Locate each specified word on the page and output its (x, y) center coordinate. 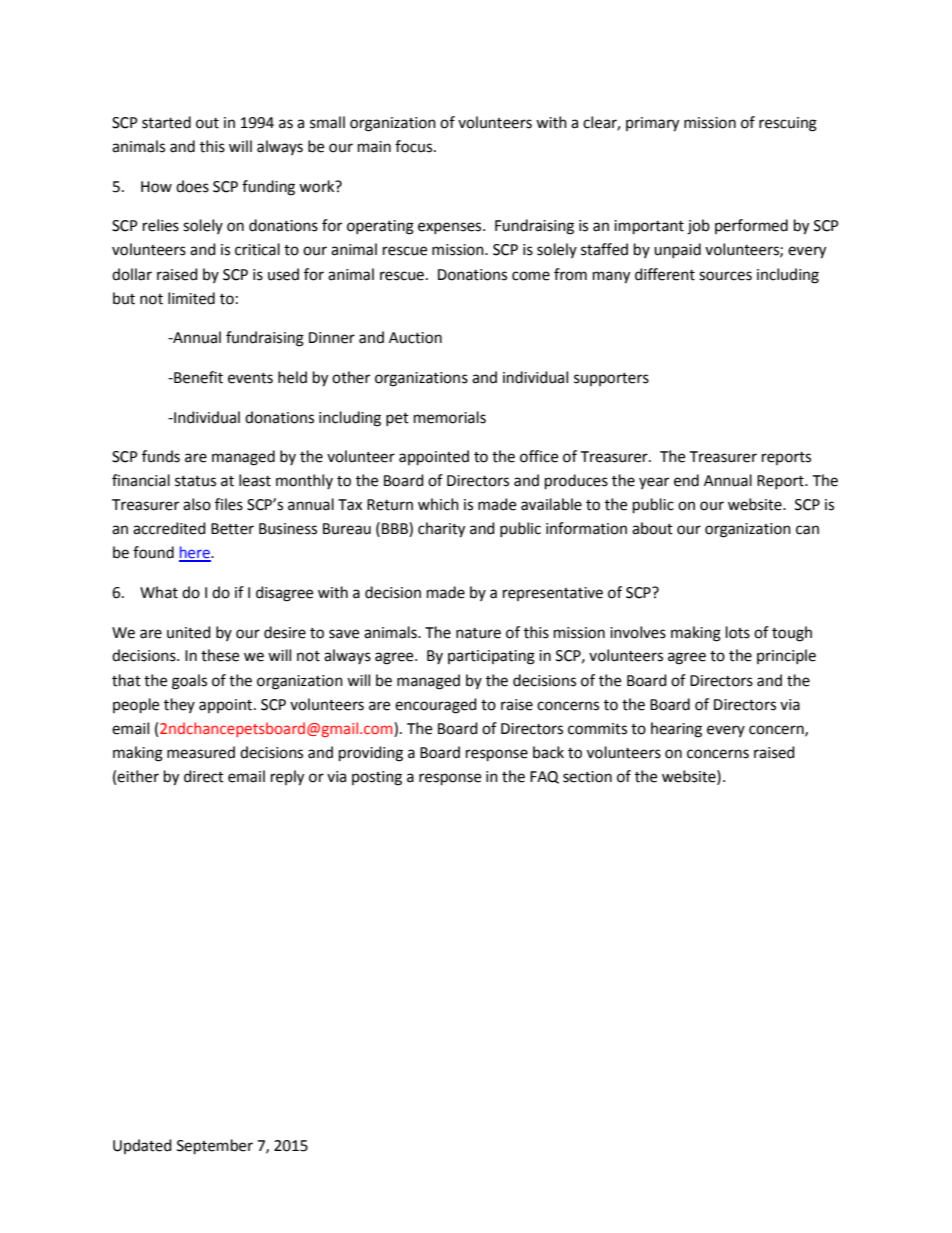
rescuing (788, 124)
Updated (142, 1146)
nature (478, 633)
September (215, 1147)
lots (738, 632)
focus (415, 146)
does (192, 186)
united (189, 632)
